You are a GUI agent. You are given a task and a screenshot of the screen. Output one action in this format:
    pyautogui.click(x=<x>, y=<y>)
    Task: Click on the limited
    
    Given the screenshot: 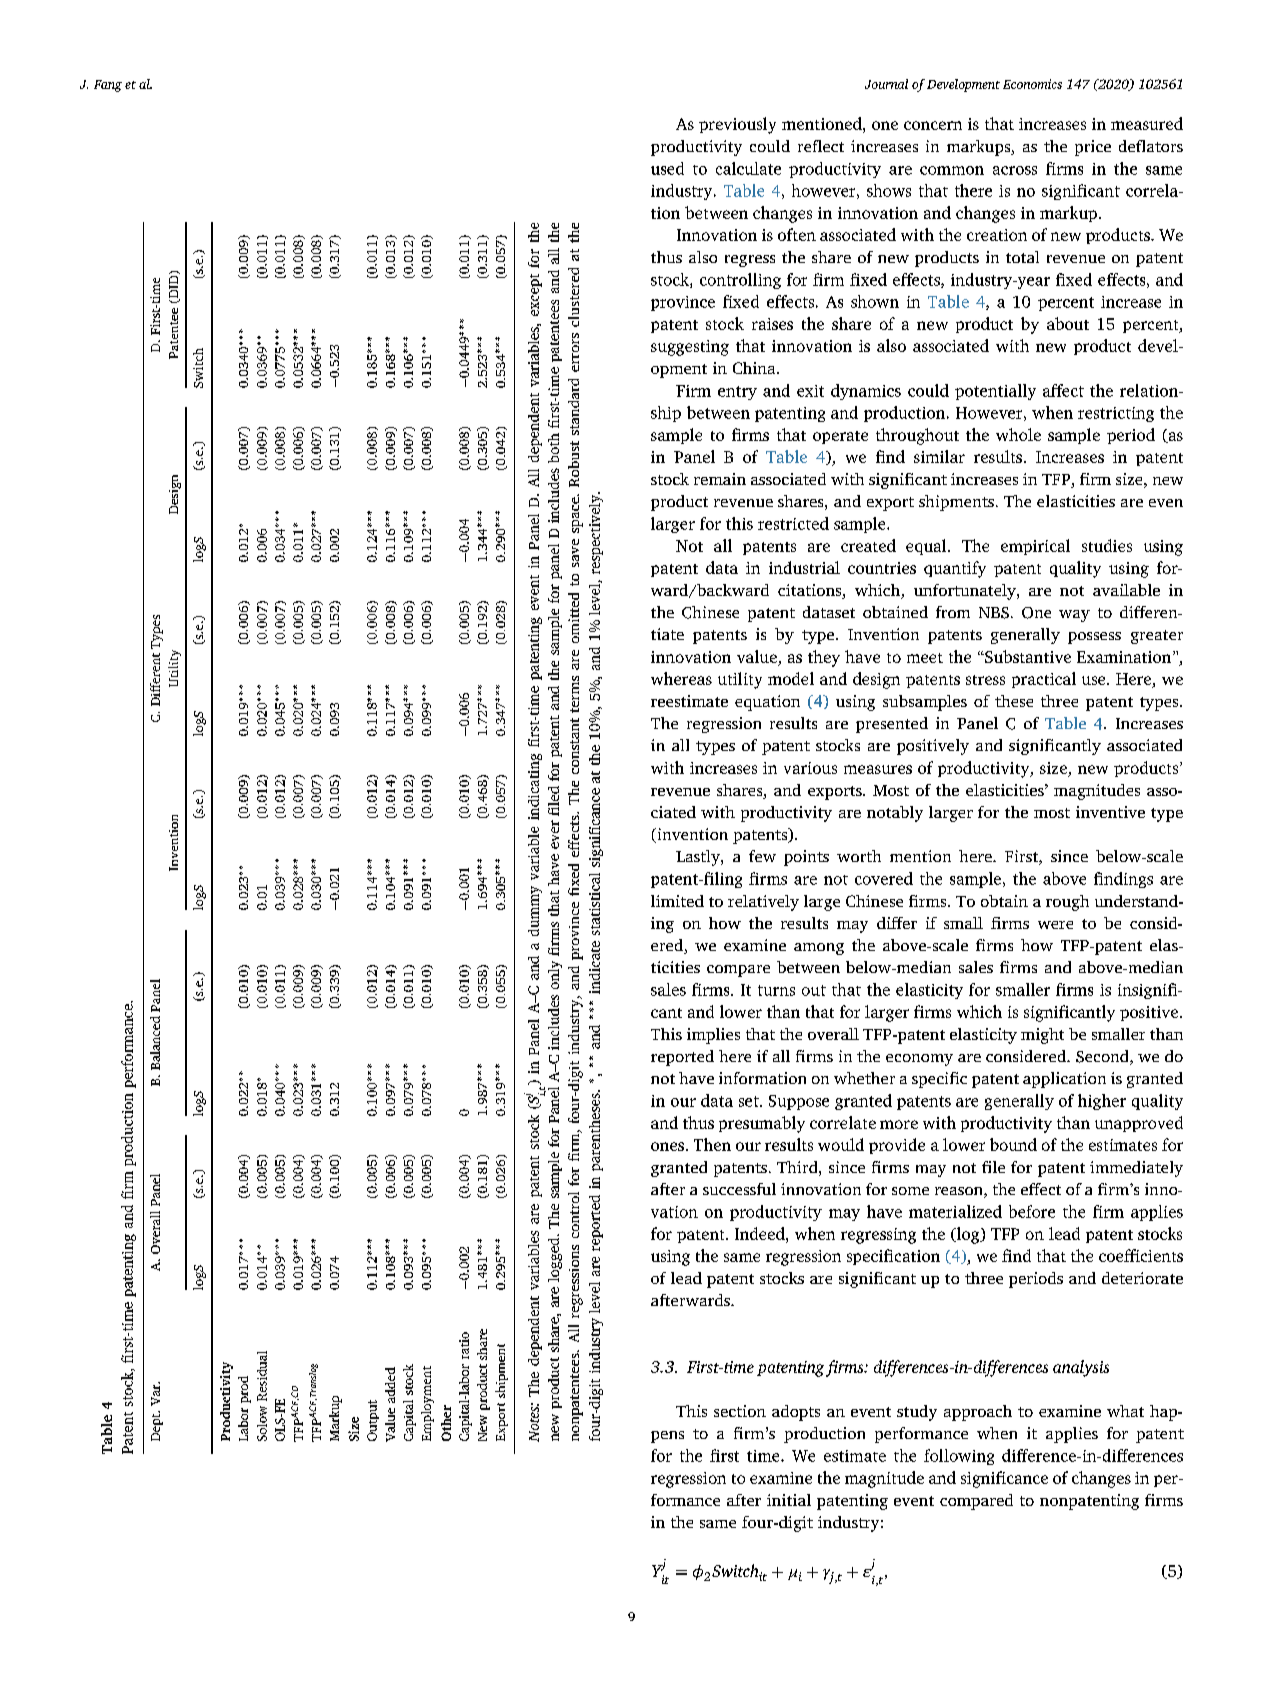 What is the action you would take?
    pyautogui.click(x=677, y=901)
